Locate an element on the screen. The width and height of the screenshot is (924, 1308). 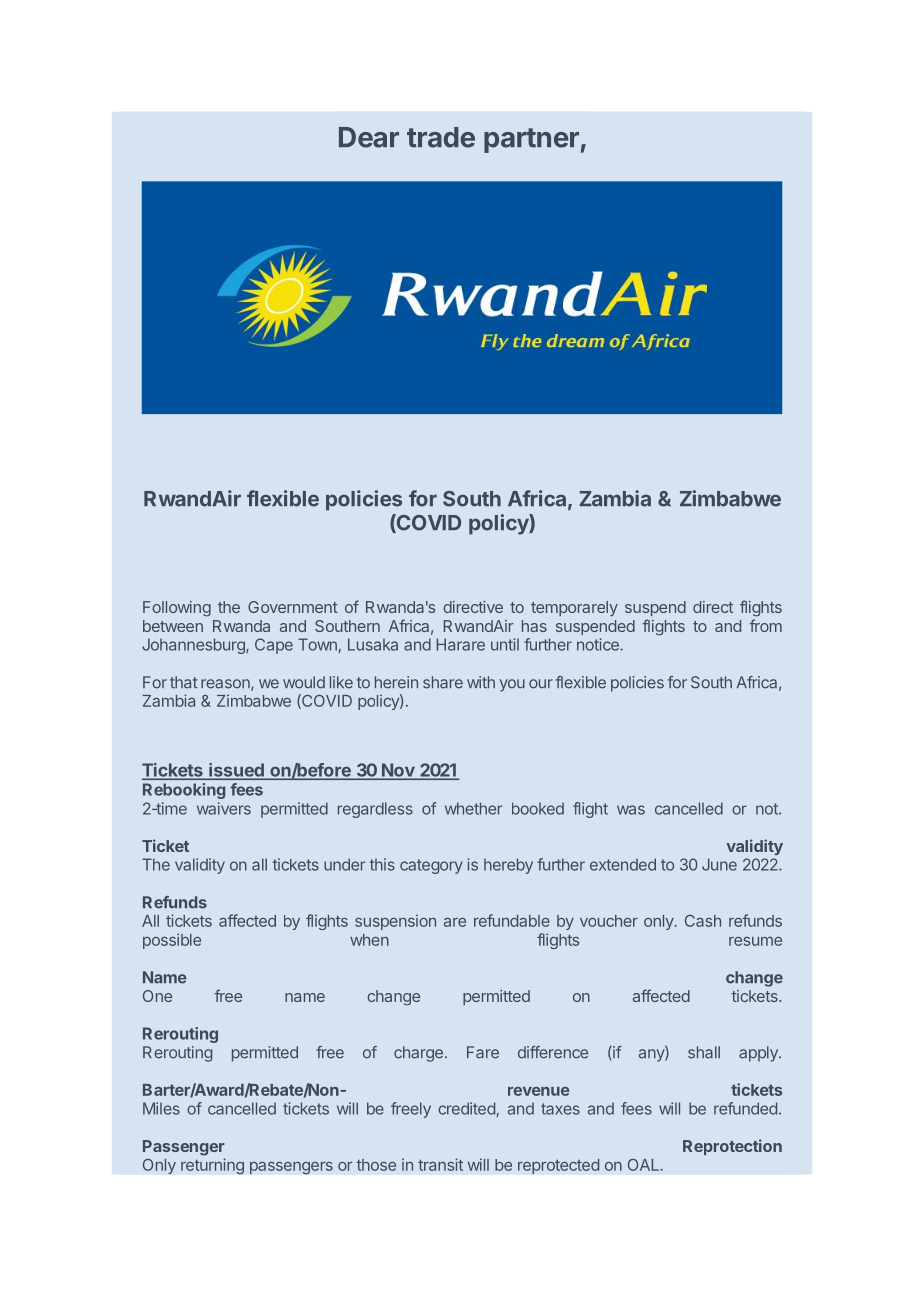
Dear is located at coordinates (369, 137).
